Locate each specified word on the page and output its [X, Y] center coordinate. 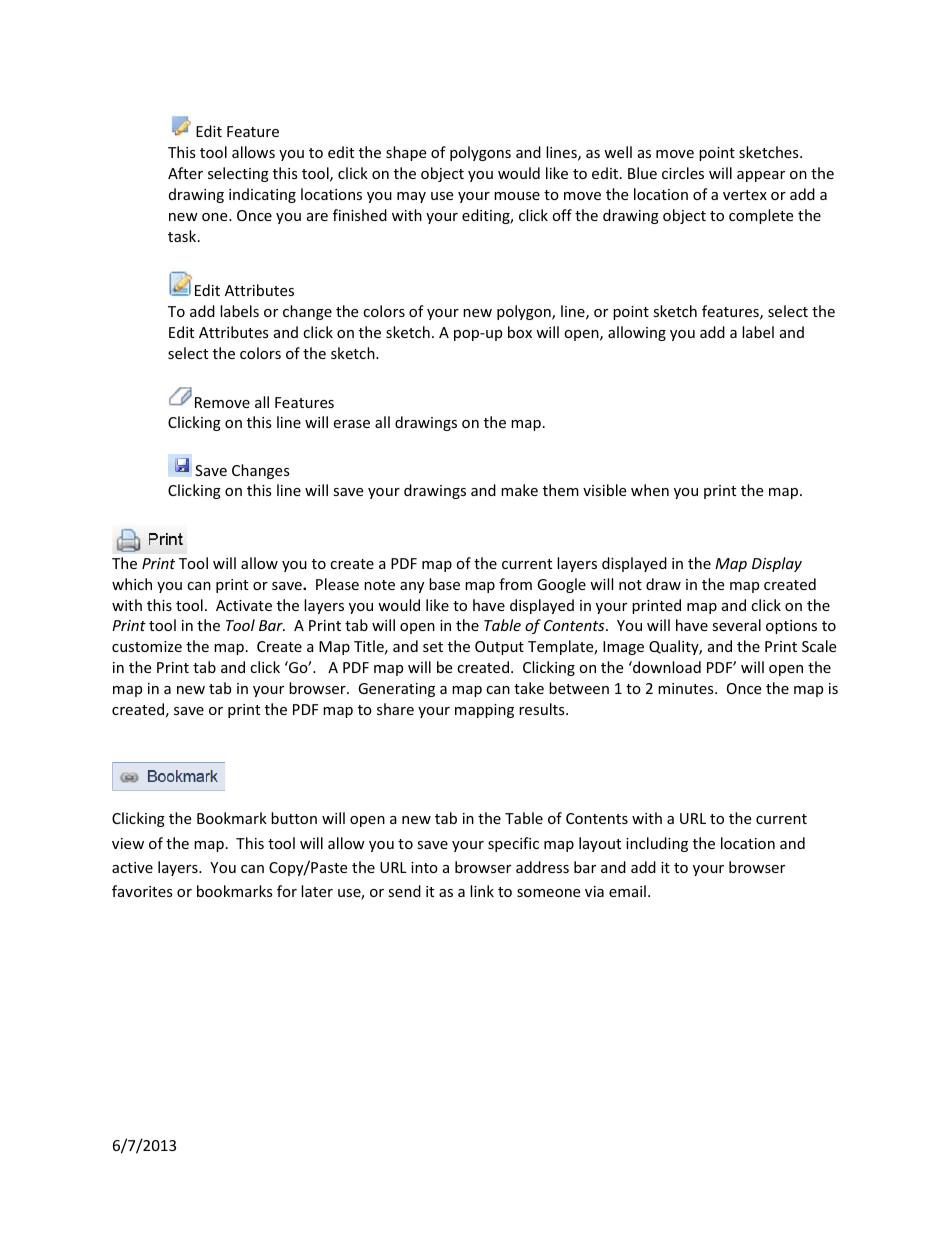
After [185, 173]
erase [351, 424]
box [520, 332]
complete [761, 216]
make [519, 490]
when [650, 490]
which [132, 584]
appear [761, 176]
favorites [142, 891]
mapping [484, 711]
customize [147, 646]
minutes [687, 688]
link [482, 891]
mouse [517, 196]
